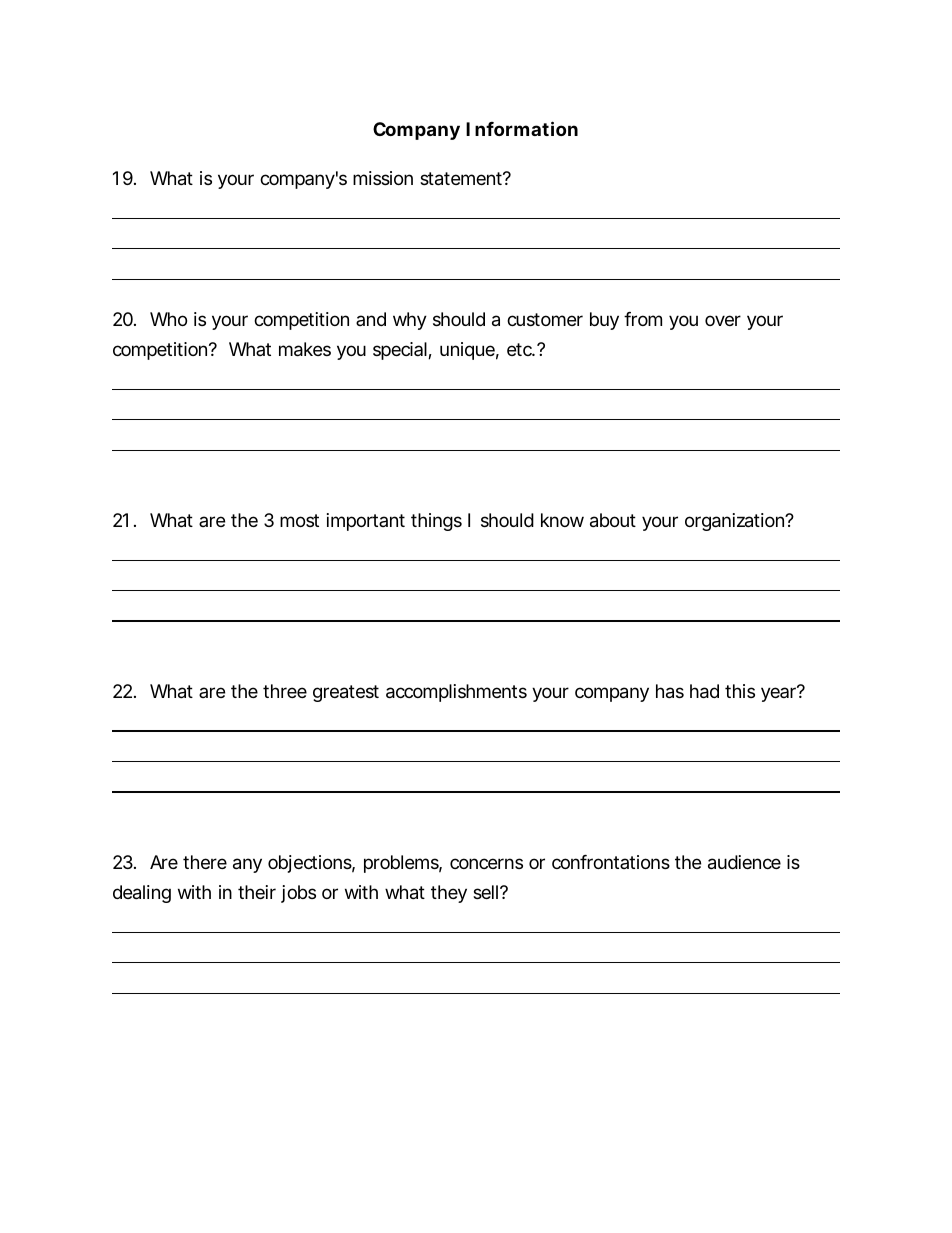 This screenshot has height=1233, width=952. I want to click on there, so click(205, 862).
